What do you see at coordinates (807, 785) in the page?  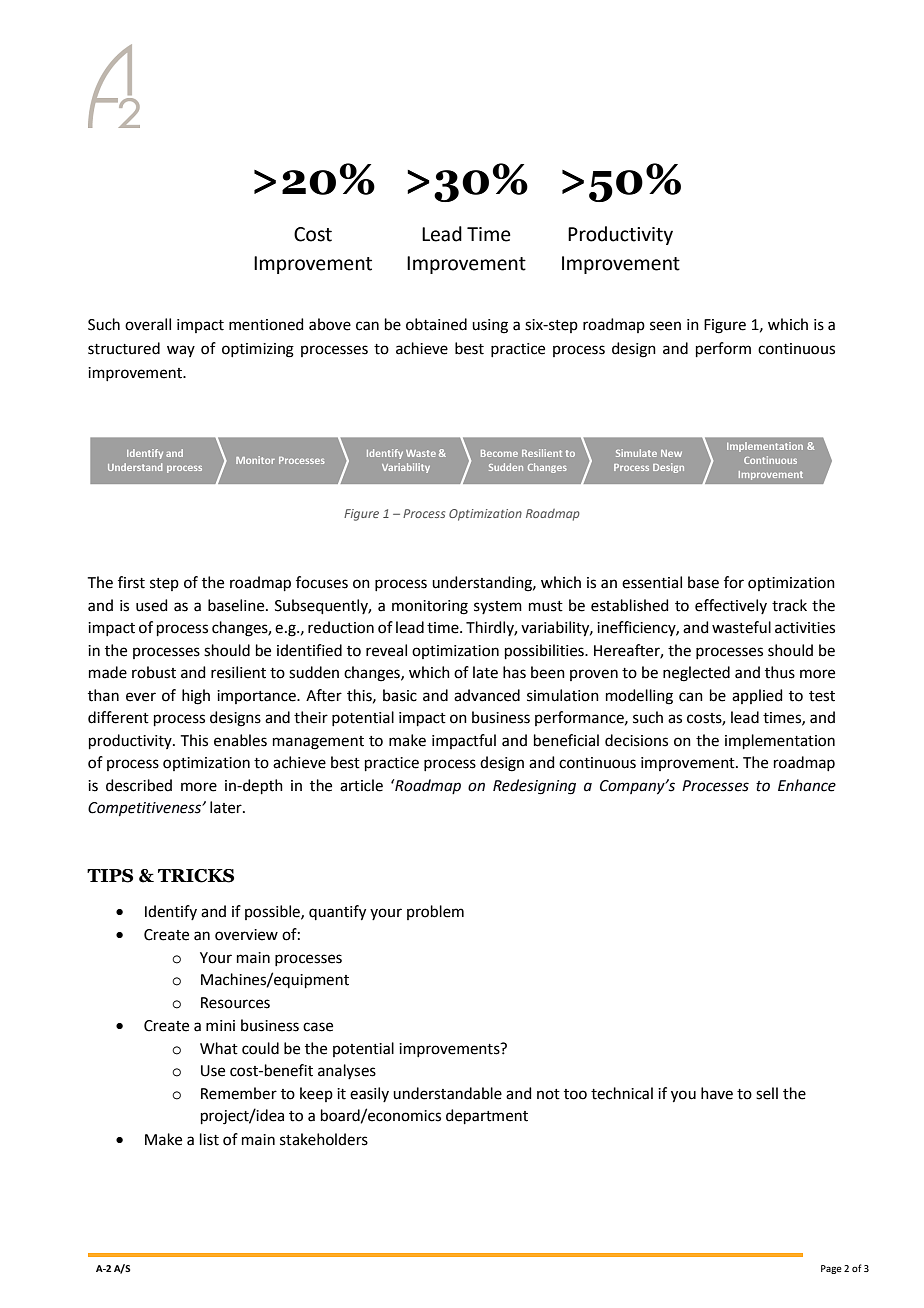 I see `Enhance` at bounding box center [807, 785].
